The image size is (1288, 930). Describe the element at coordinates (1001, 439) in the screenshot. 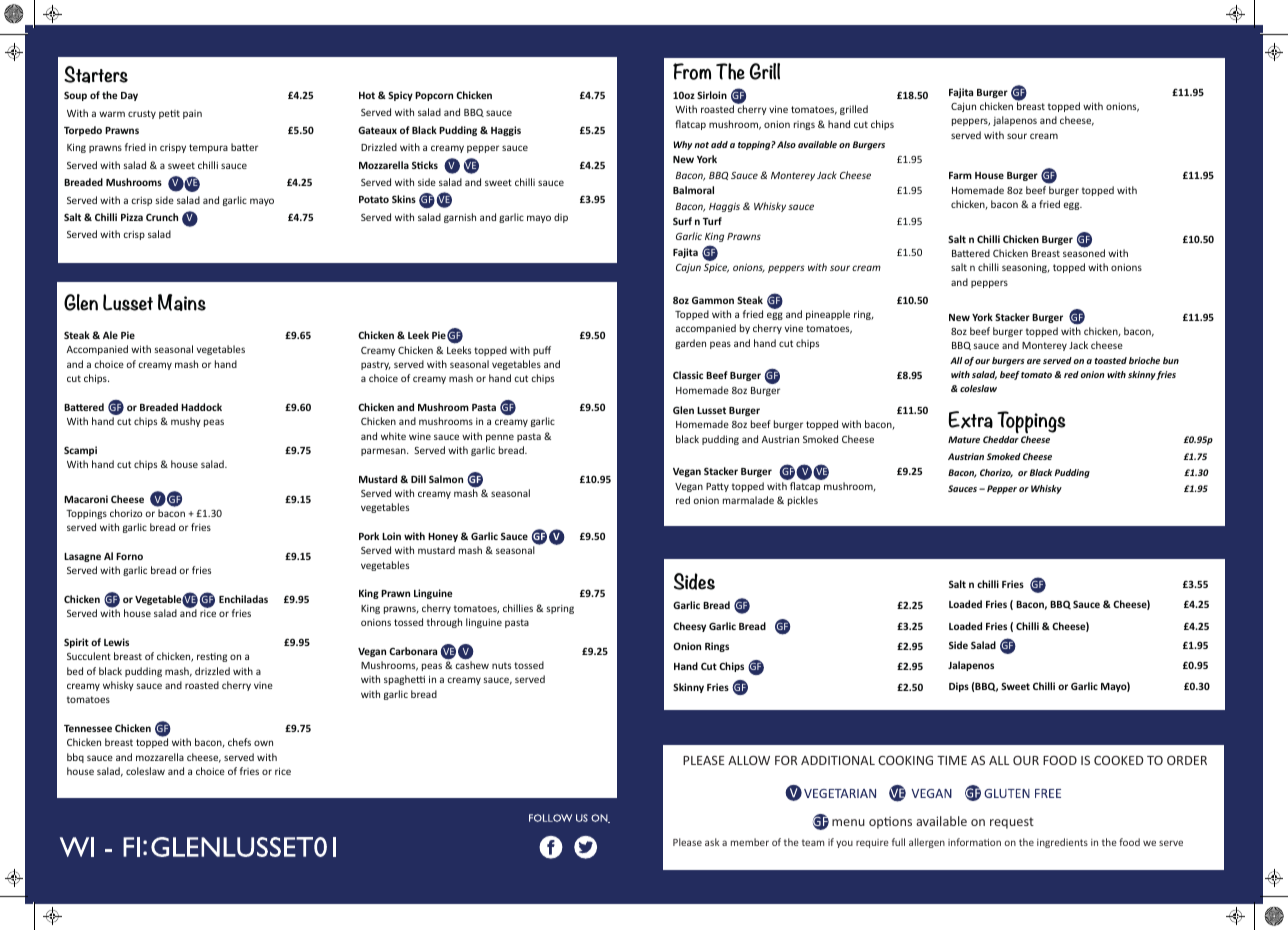

I see `Cheddar` at that location.
